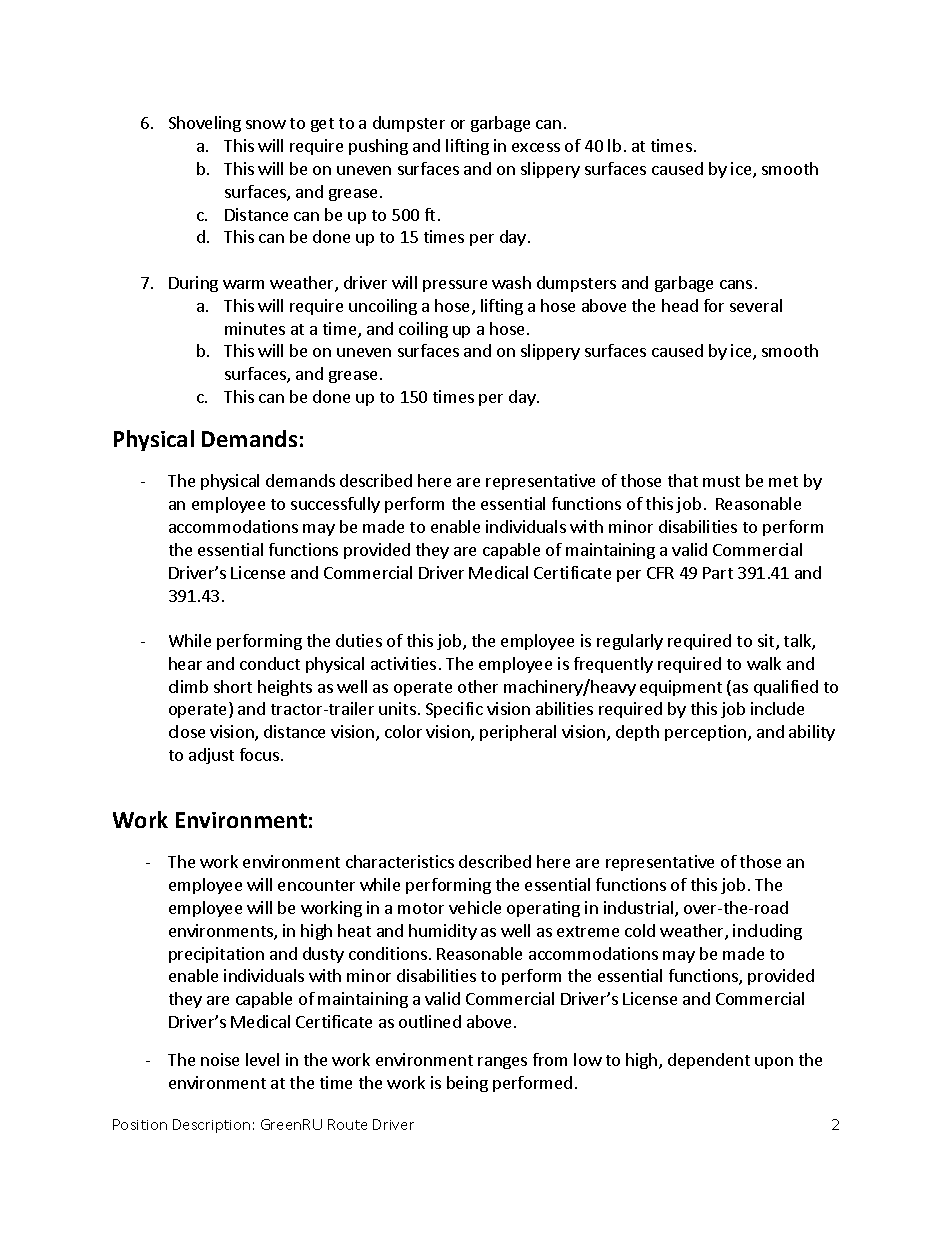 The image size is (952, 1233). I want to click on that, so click(683, 480).
